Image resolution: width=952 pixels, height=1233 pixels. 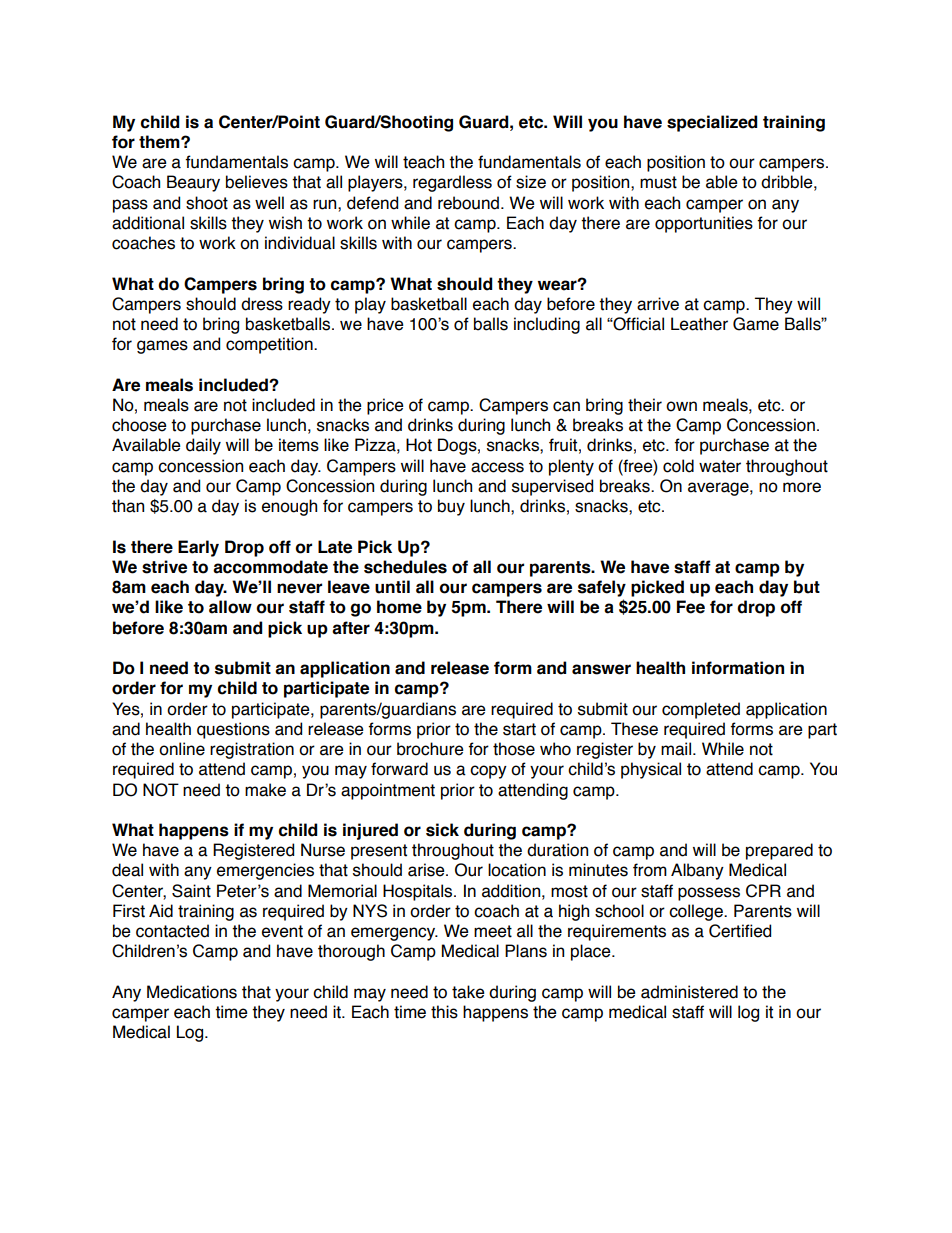 What do you see at coordinates (712, 123) in the image?
I see `specialized` at bounding box center [712, 123].
